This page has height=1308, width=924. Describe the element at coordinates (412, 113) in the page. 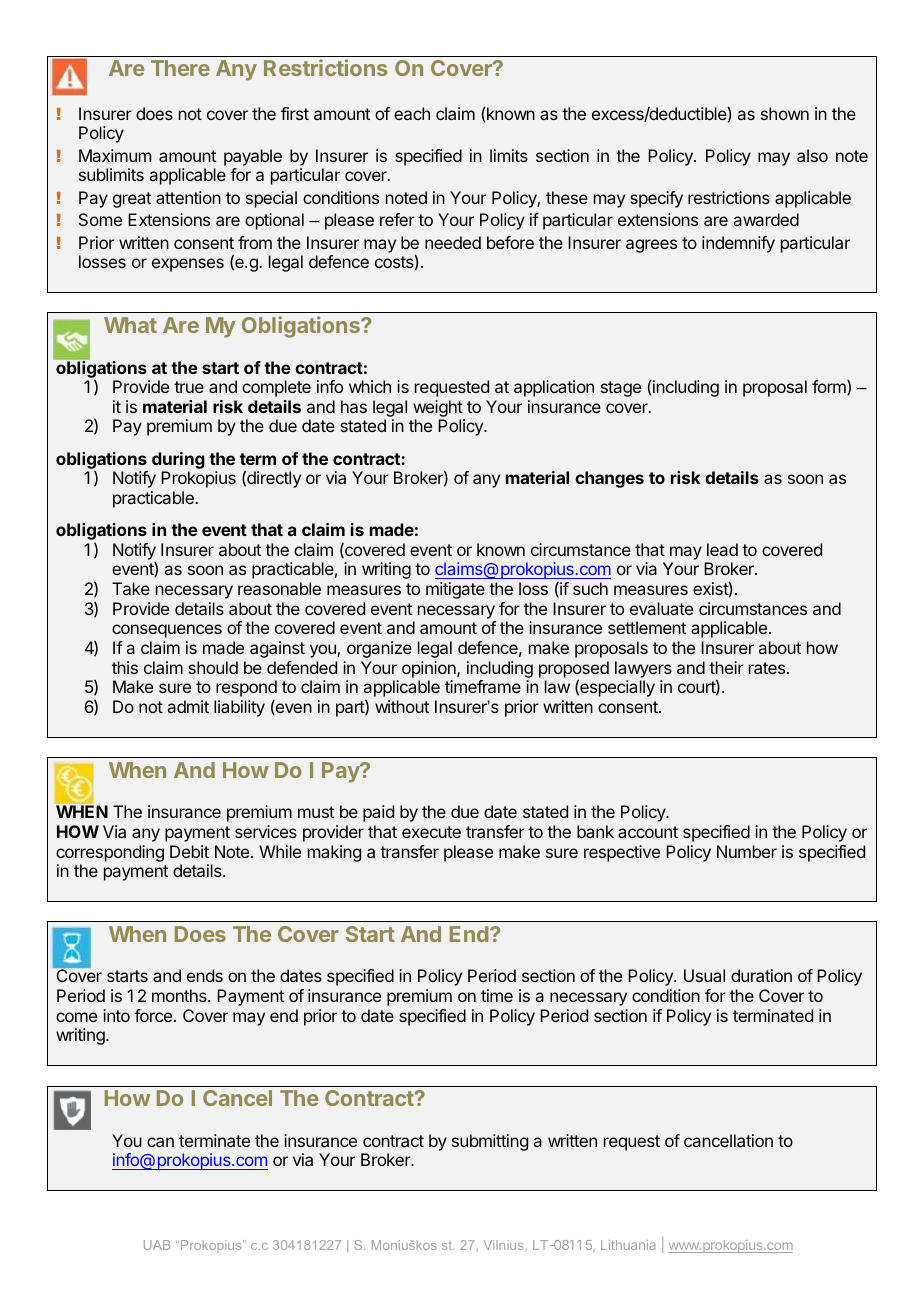

I see `each` at that location.
